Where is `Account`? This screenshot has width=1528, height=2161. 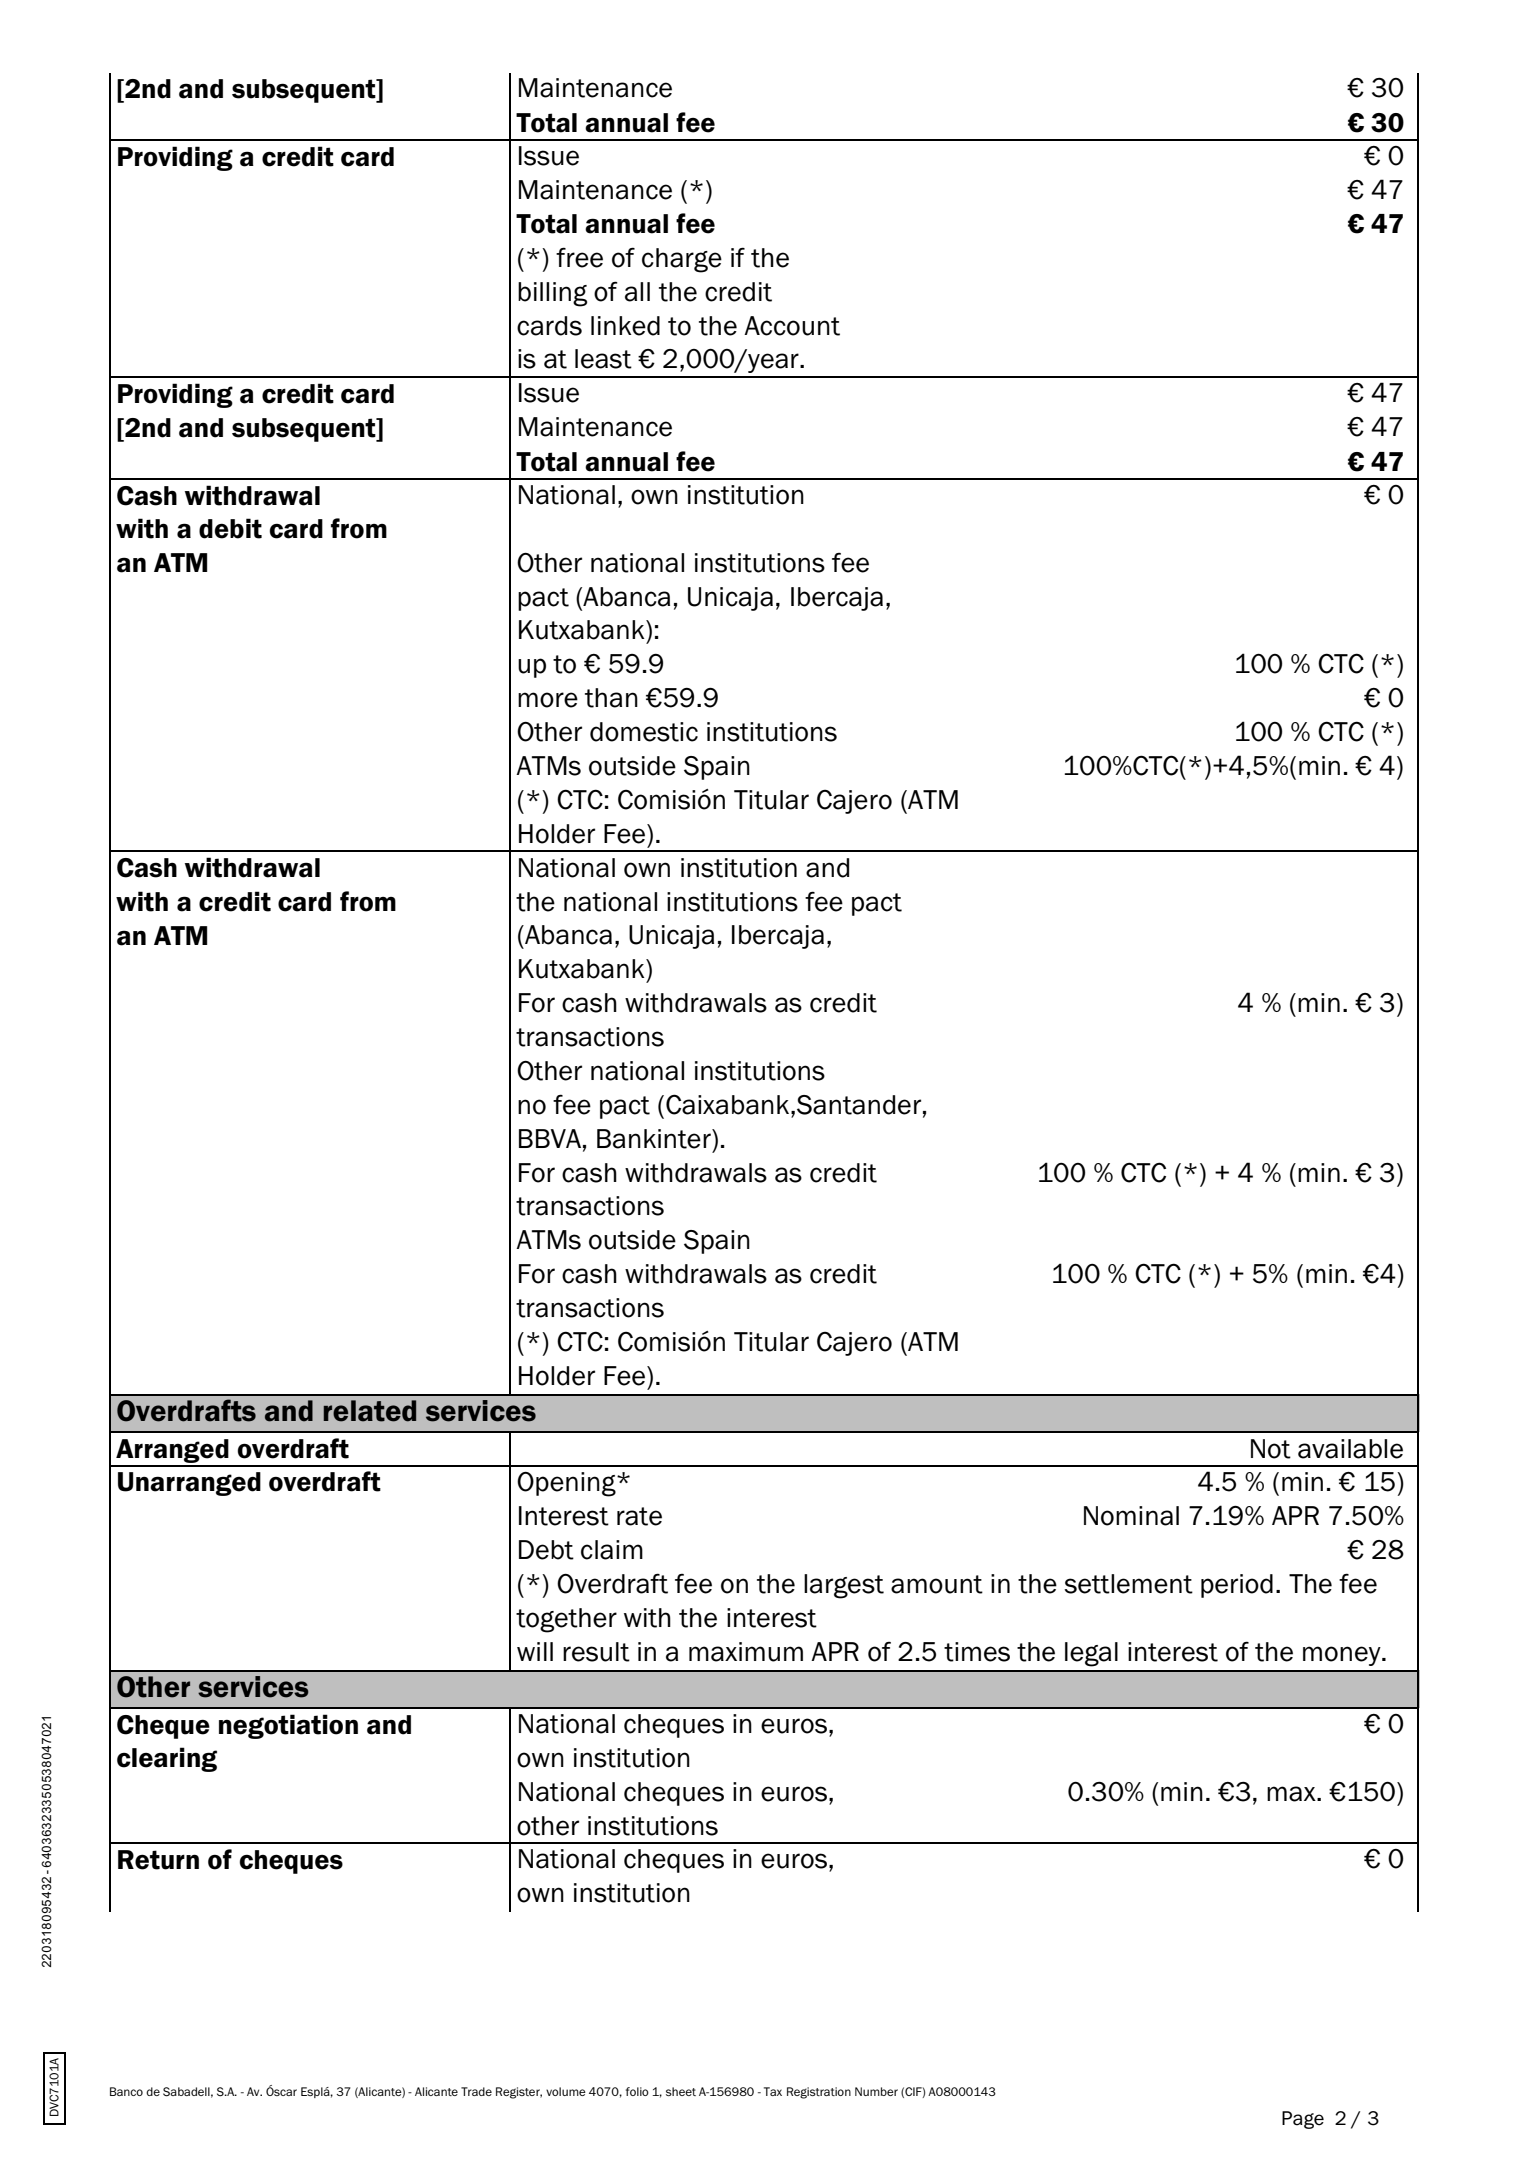
Account is located at coordinates (792, 326).
